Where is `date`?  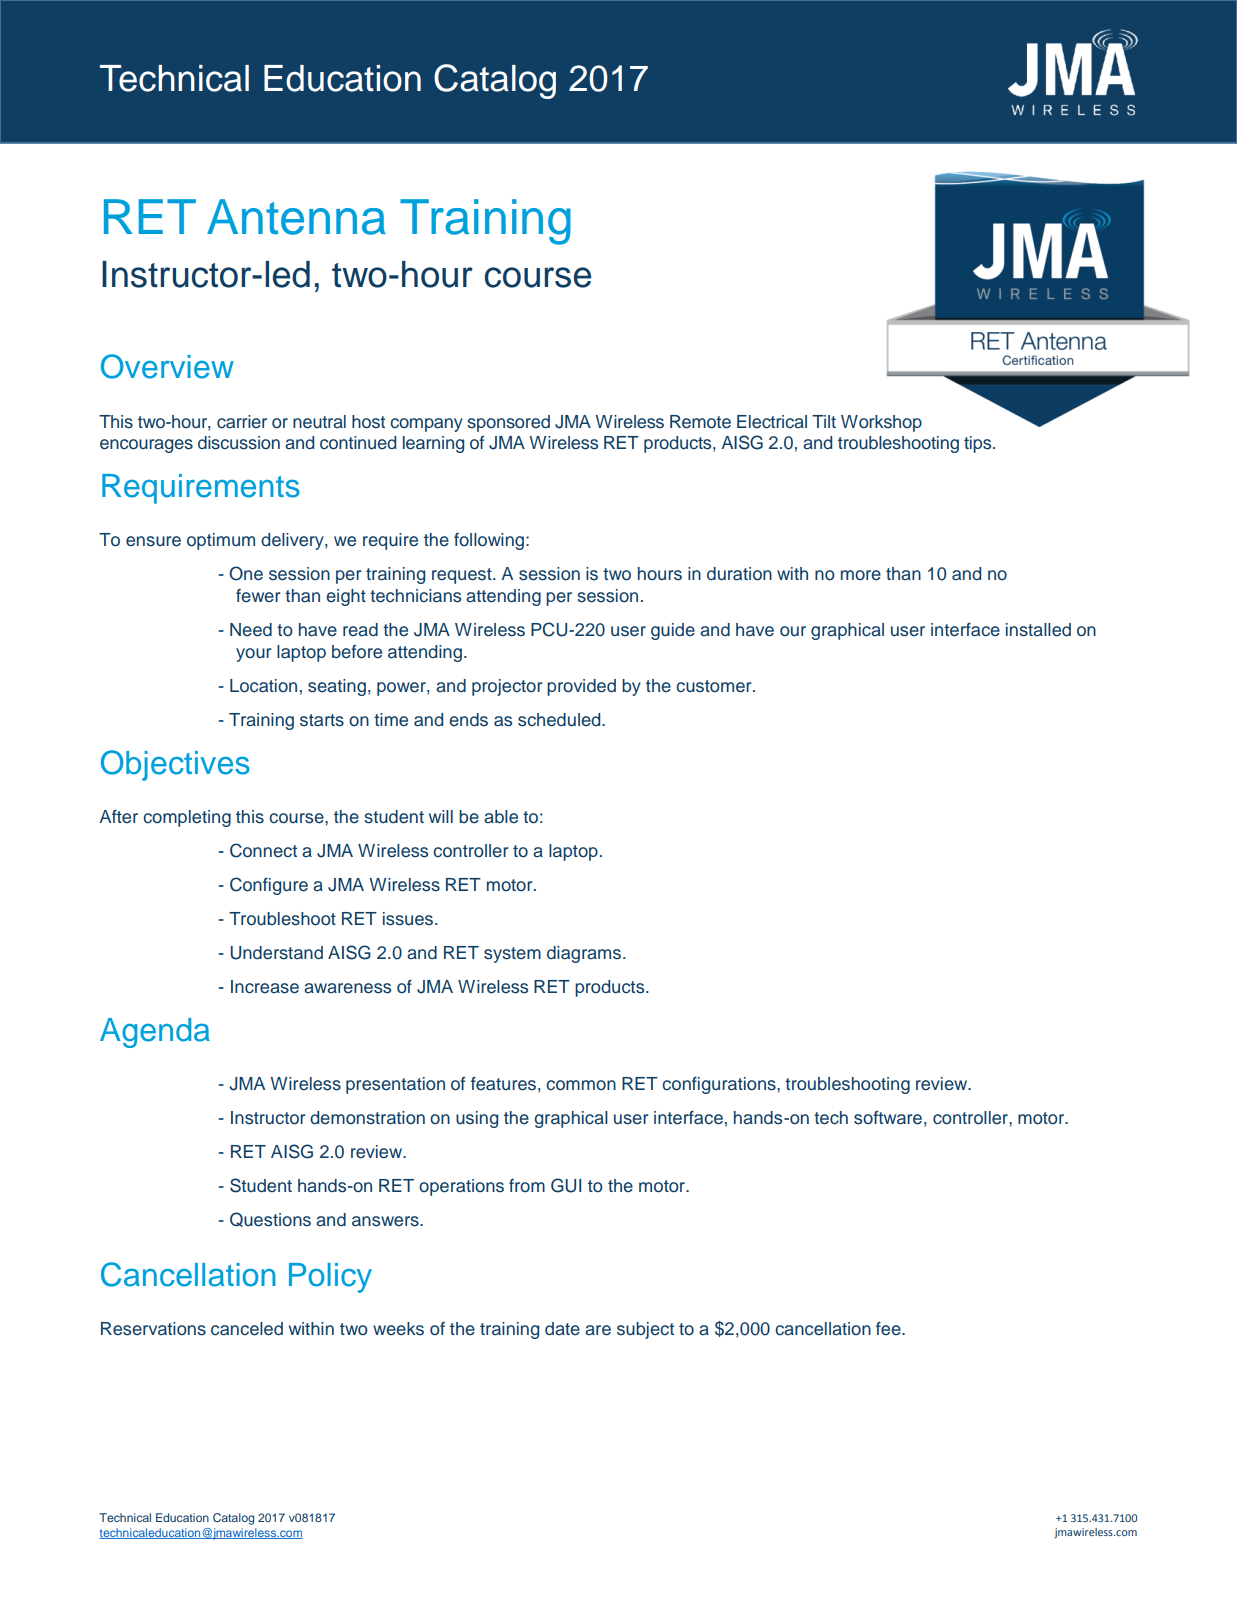
date is located at coordinates (562, 1329).
